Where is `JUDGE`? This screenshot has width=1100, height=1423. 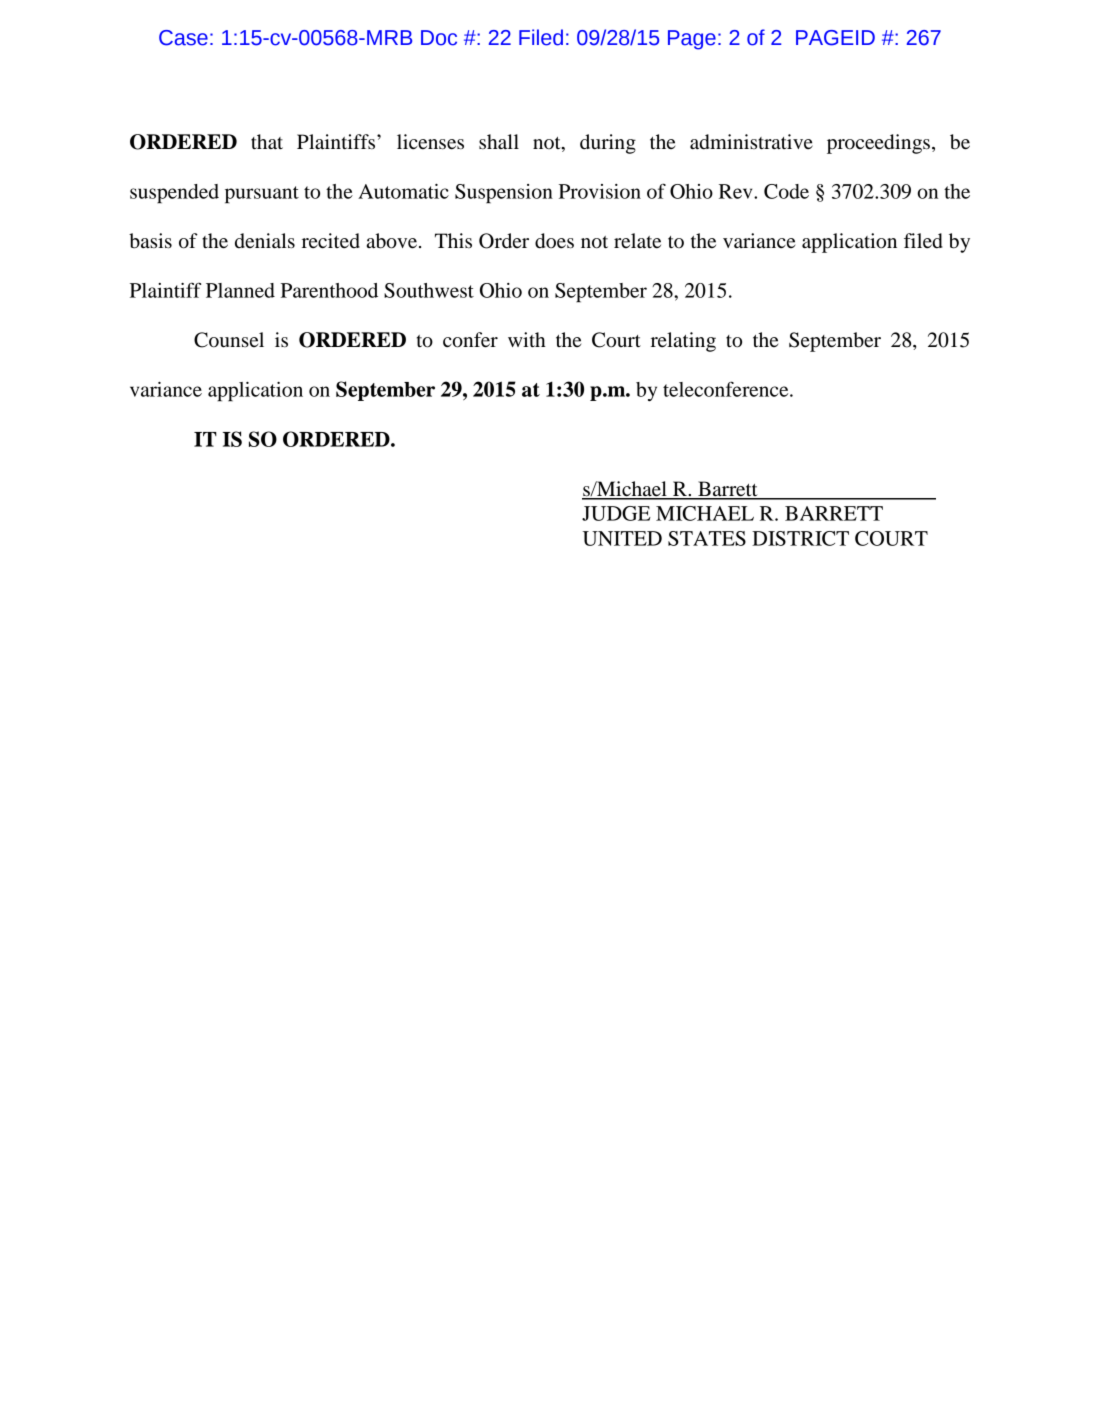 JUDGE is located at coordinates (616, 513).
